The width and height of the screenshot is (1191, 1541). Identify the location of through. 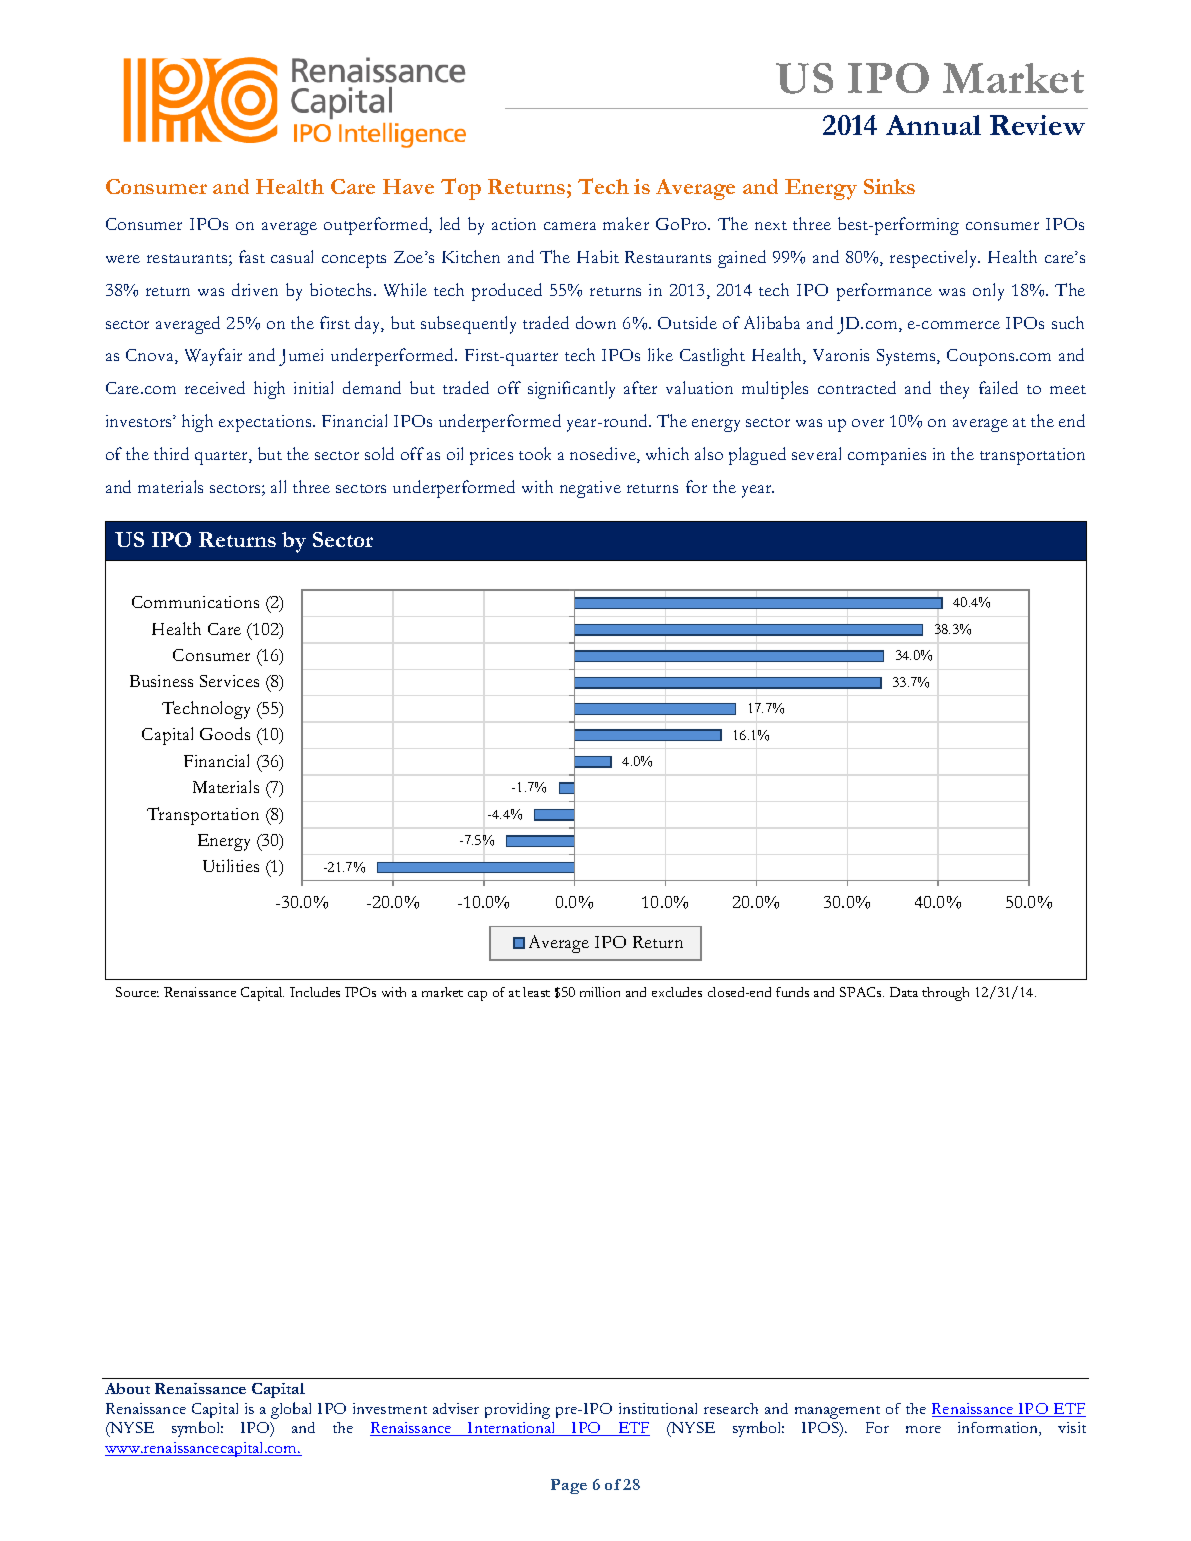
(945, 994).
